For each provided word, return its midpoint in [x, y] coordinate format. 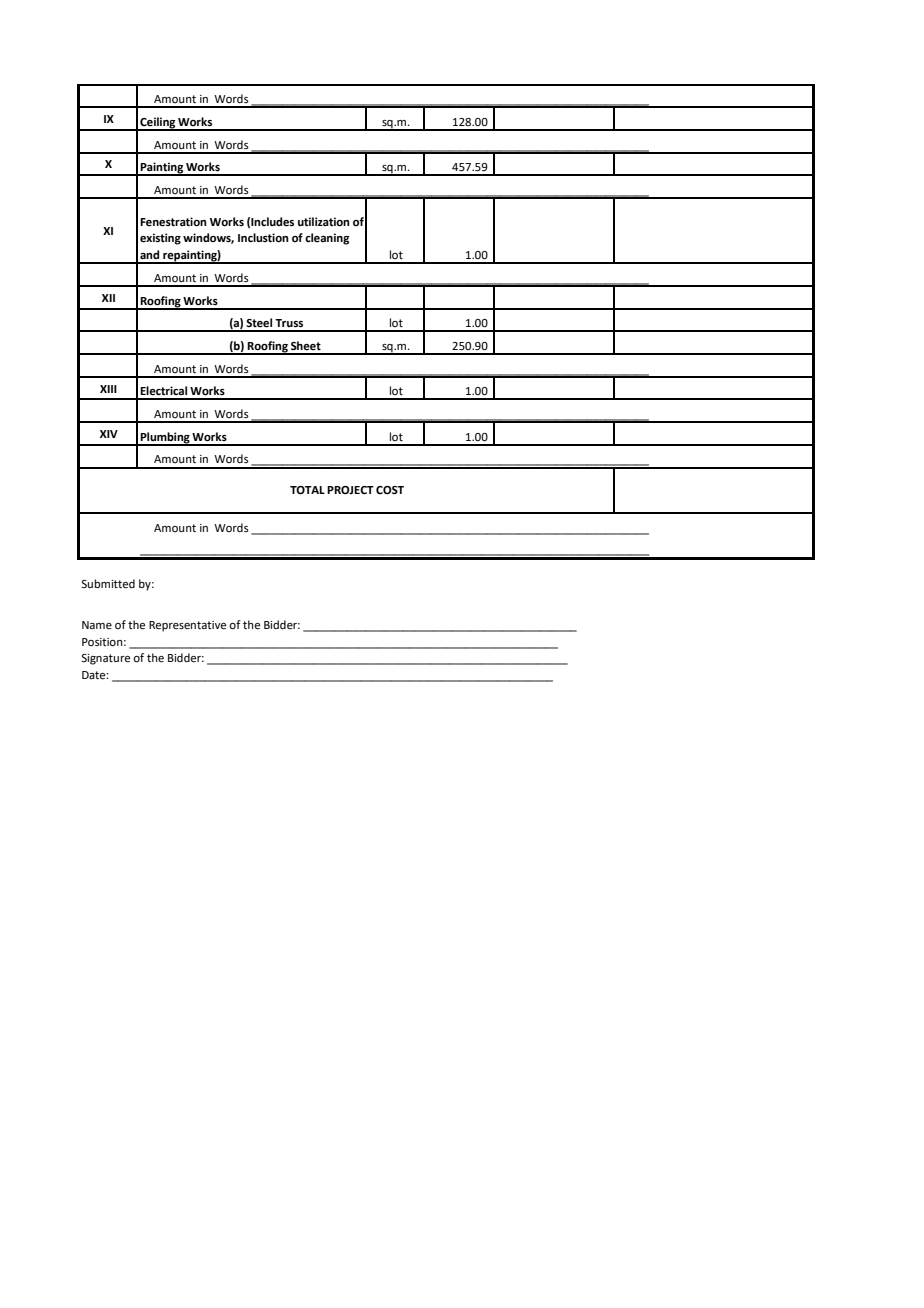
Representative [187, 626]
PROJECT [350, 490]
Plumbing [165, 438]
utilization [324, 222]
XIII [108, 389]
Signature [106, 659]
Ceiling [157, 124]
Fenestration [173, 222]
